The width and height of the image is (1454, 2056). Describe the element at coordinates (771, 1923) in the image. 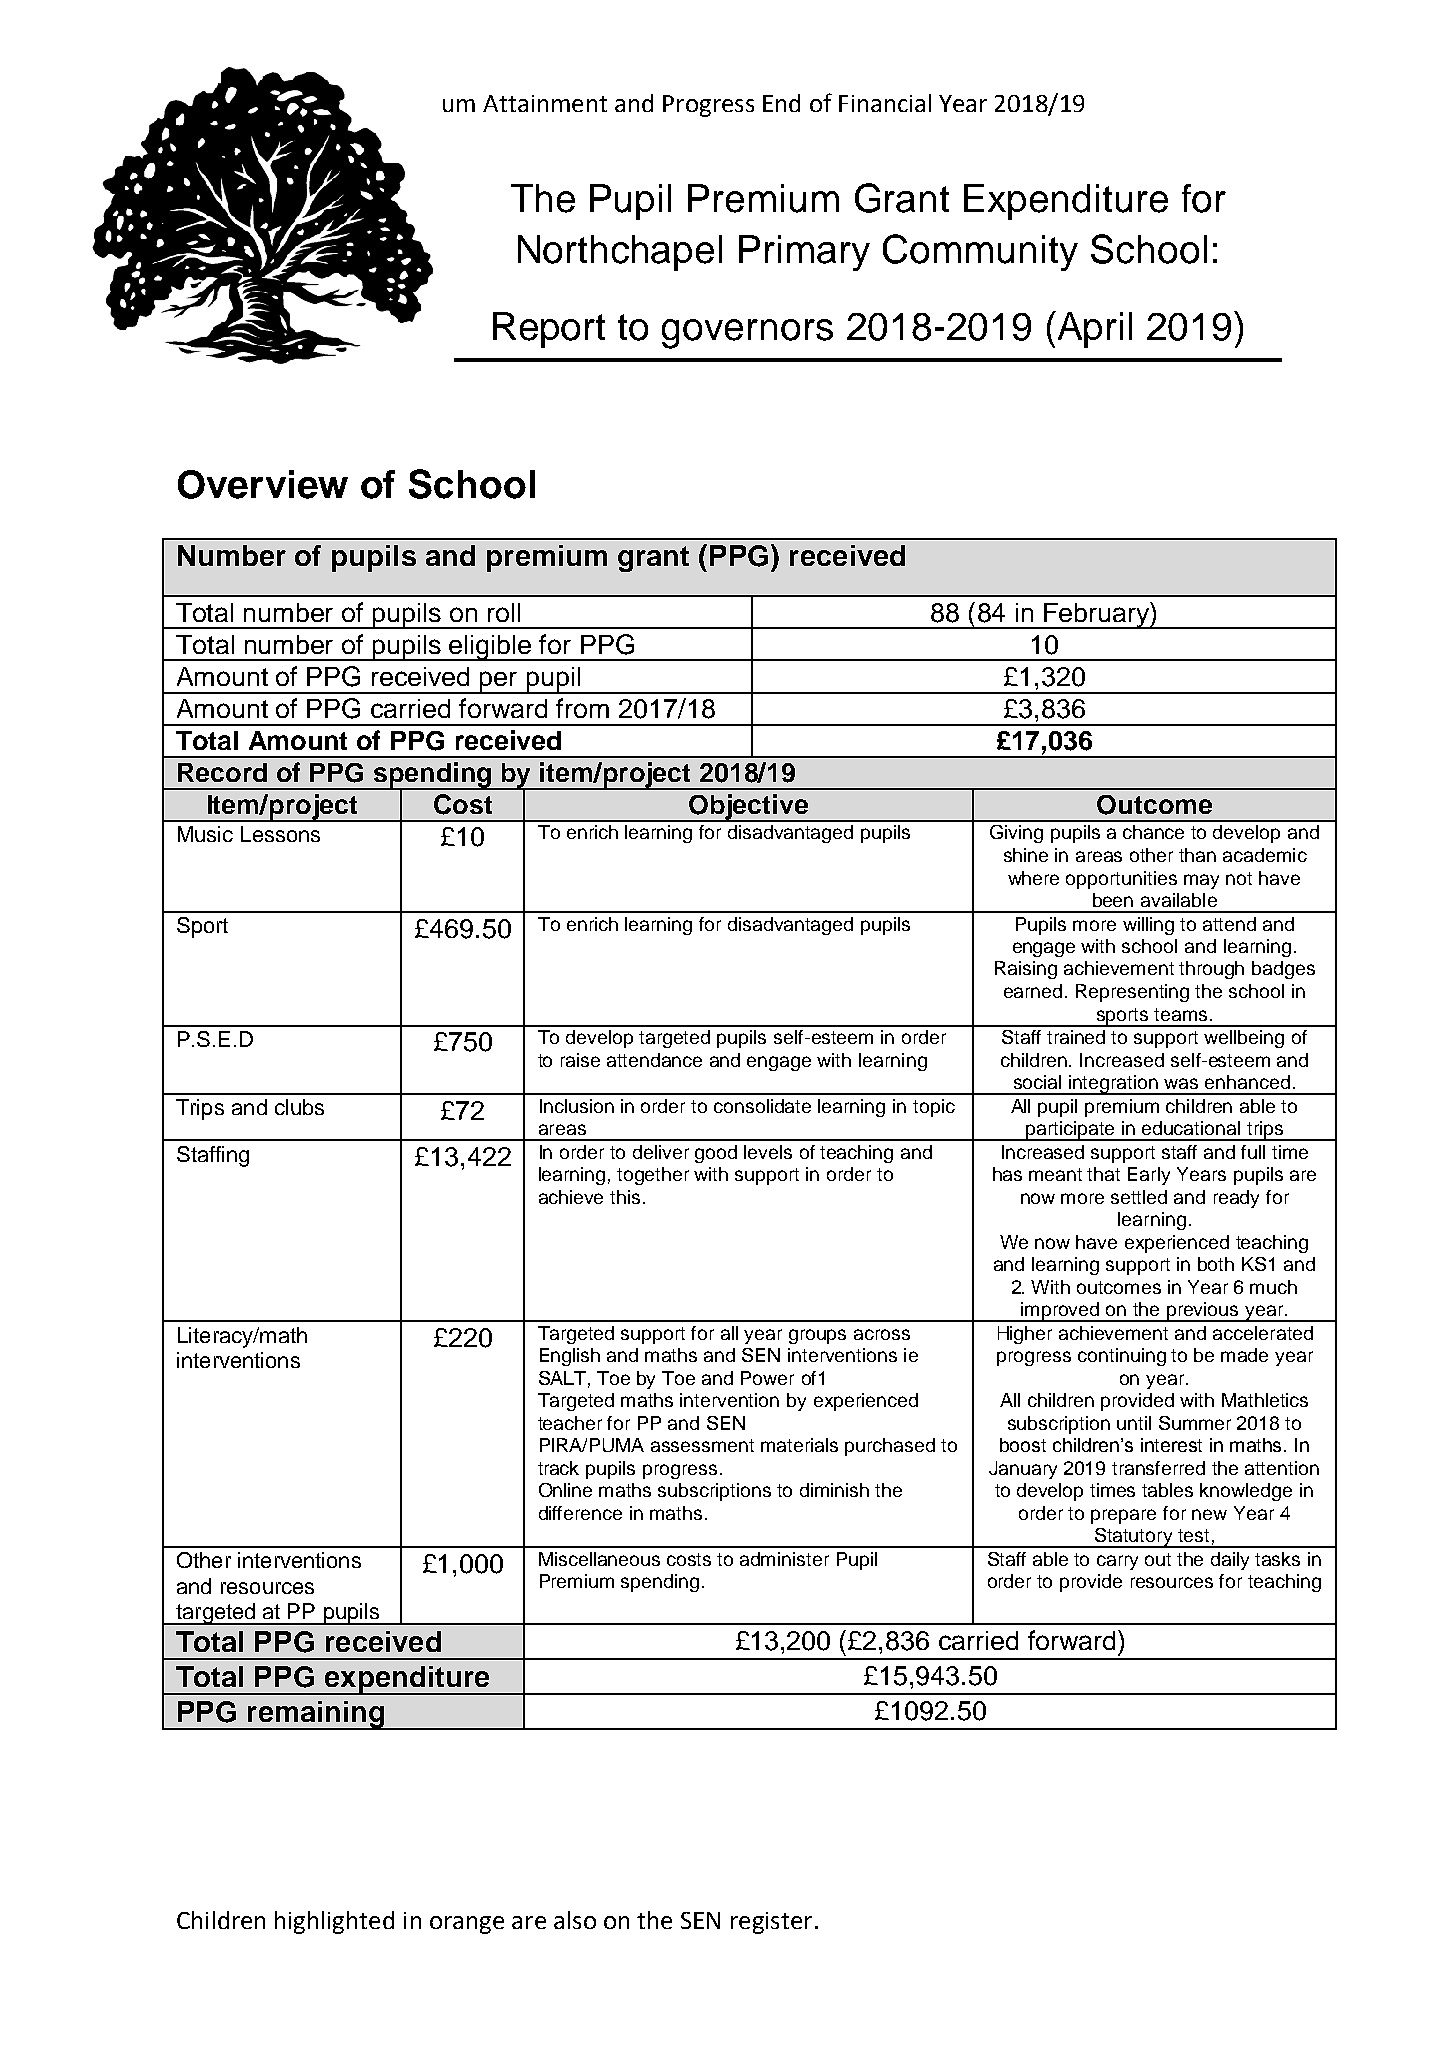

I see `register` at that location.
